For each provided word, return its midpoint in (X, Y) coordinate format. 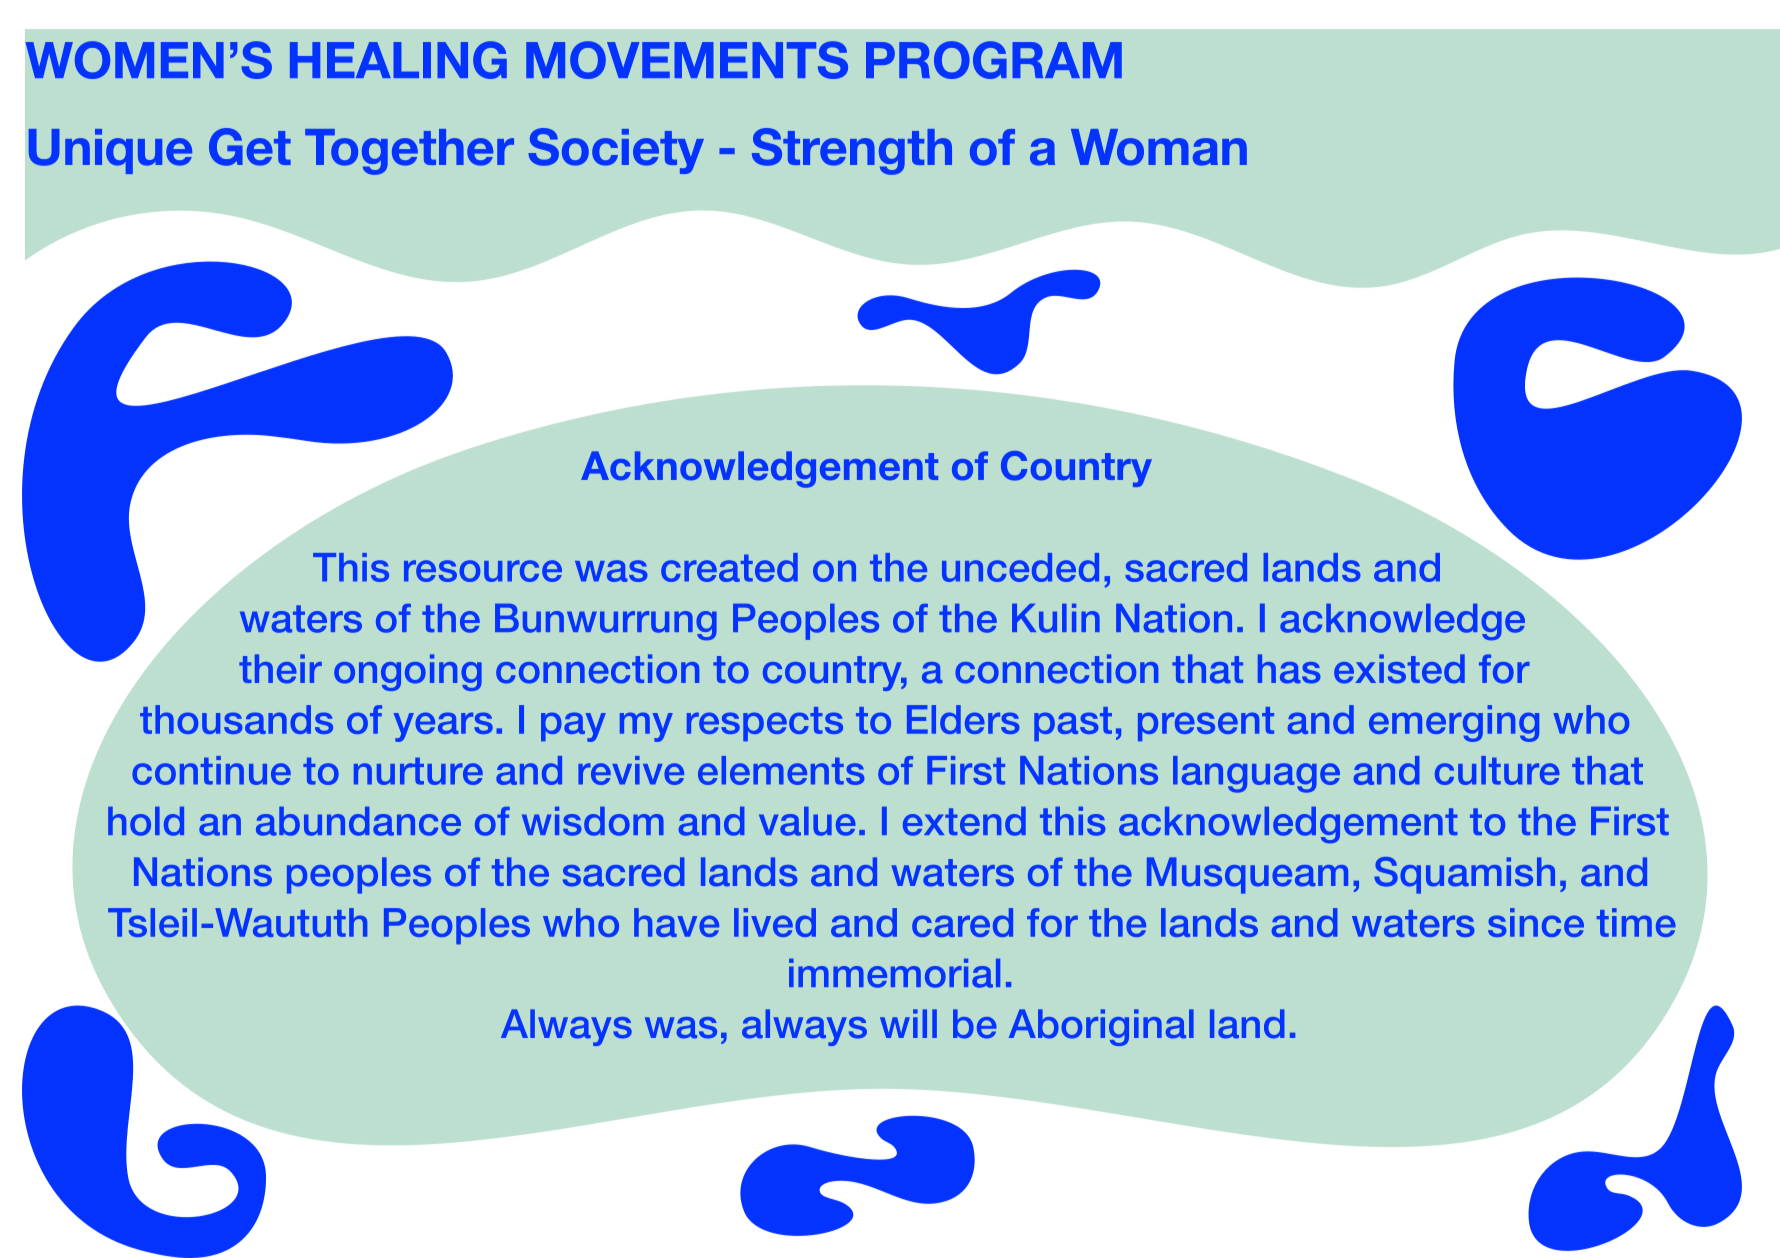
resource (483, 571)
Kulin (1056, 618)
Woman (1159, 147)
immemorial (894, 973)
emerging (1454, 723)
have (676, 922)
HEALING (398, 60)
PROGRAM (994, 60)
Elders (963, 719)
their (280, 669)
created (729, 567)
